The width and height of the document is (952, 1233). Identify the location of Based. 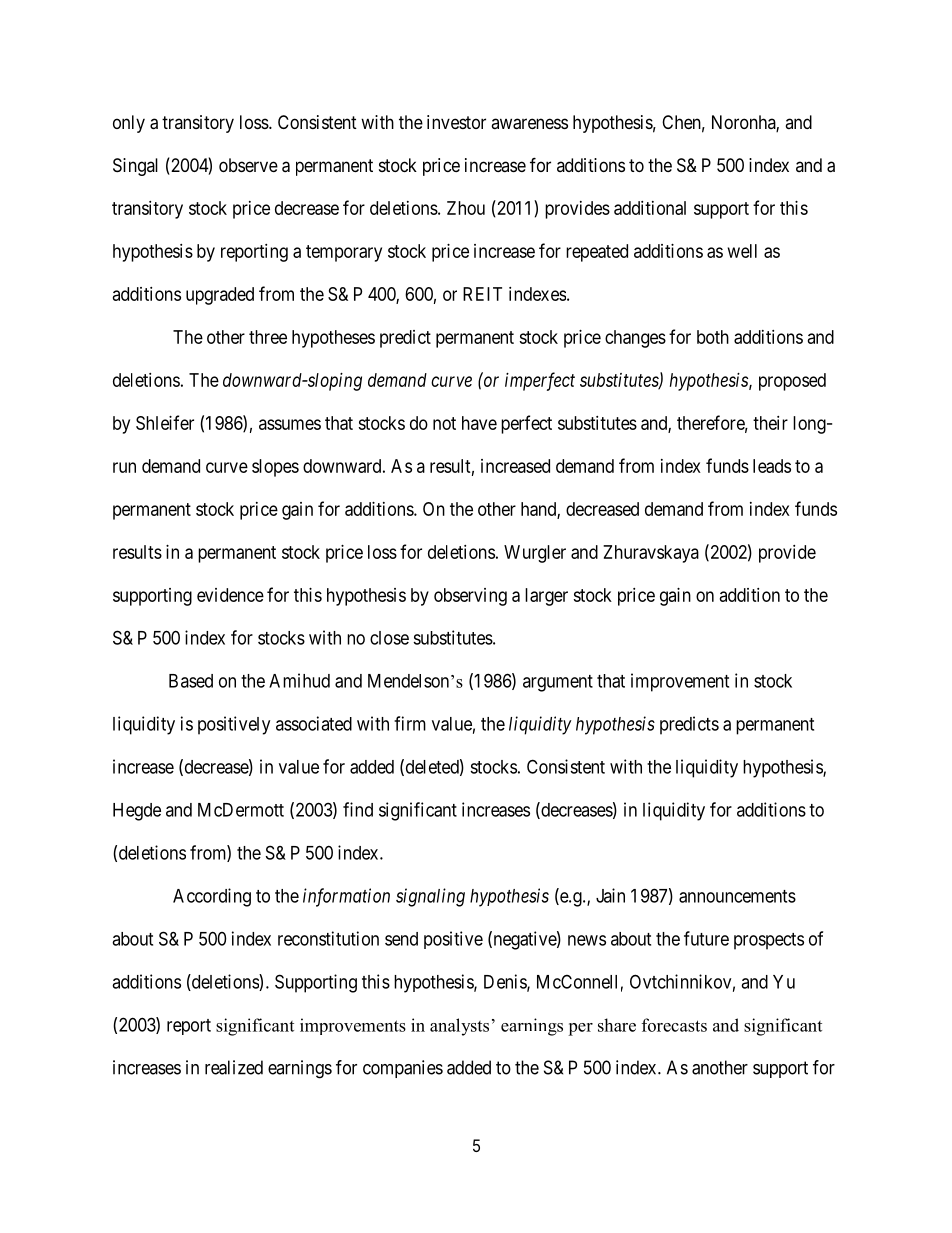
(191, 681).
